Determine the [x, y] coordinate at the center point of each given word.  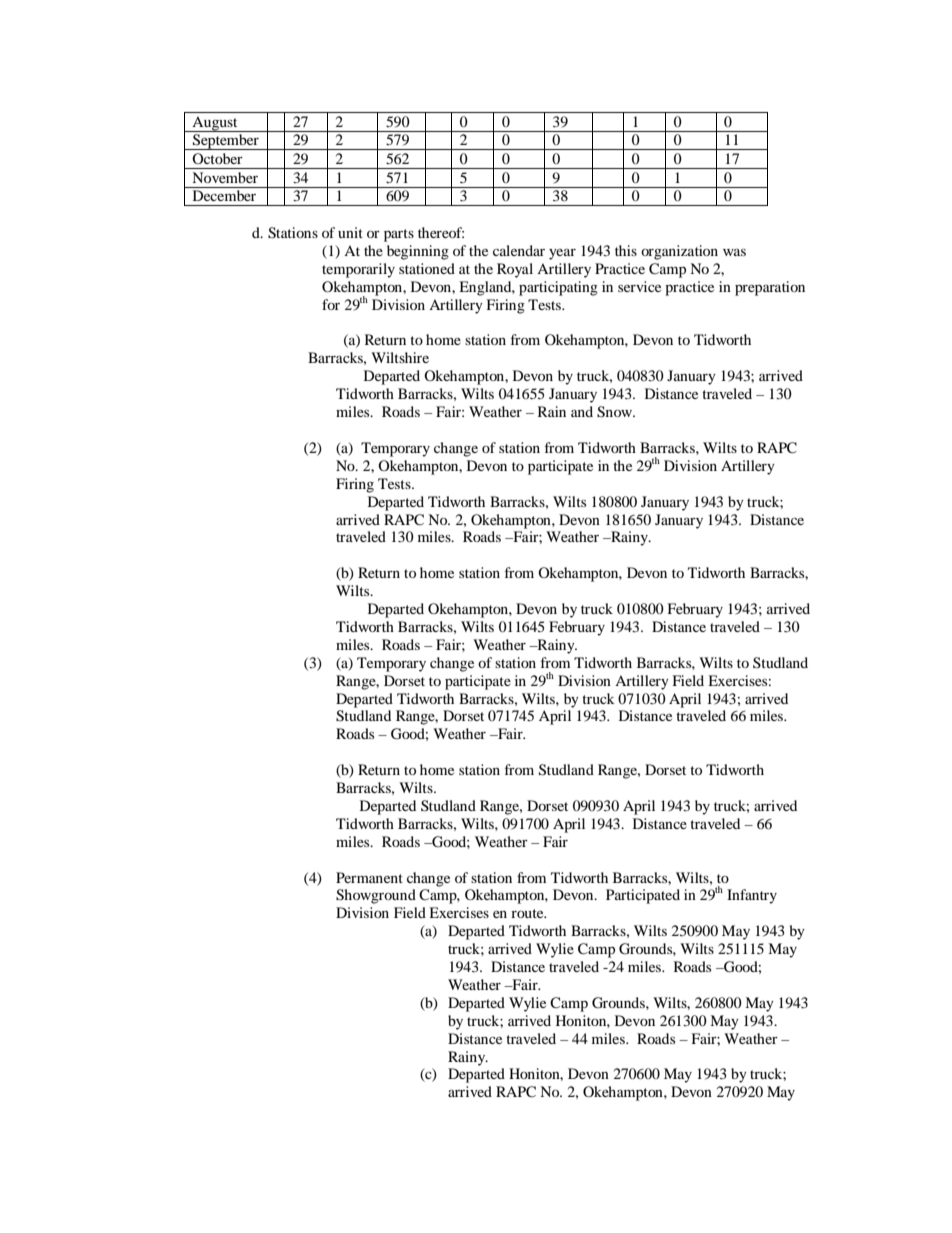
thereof [441, 232]
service [639, 286]
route [528, 913]
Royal [515, 270]
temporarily [358, 270]
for [331, 304]
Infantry [752, 896]
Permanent [369, 877]
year [562, 254]
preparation [770, 288]
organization [679, 252]
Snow [616, 412]
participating [558, 288]
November [225, 177]
